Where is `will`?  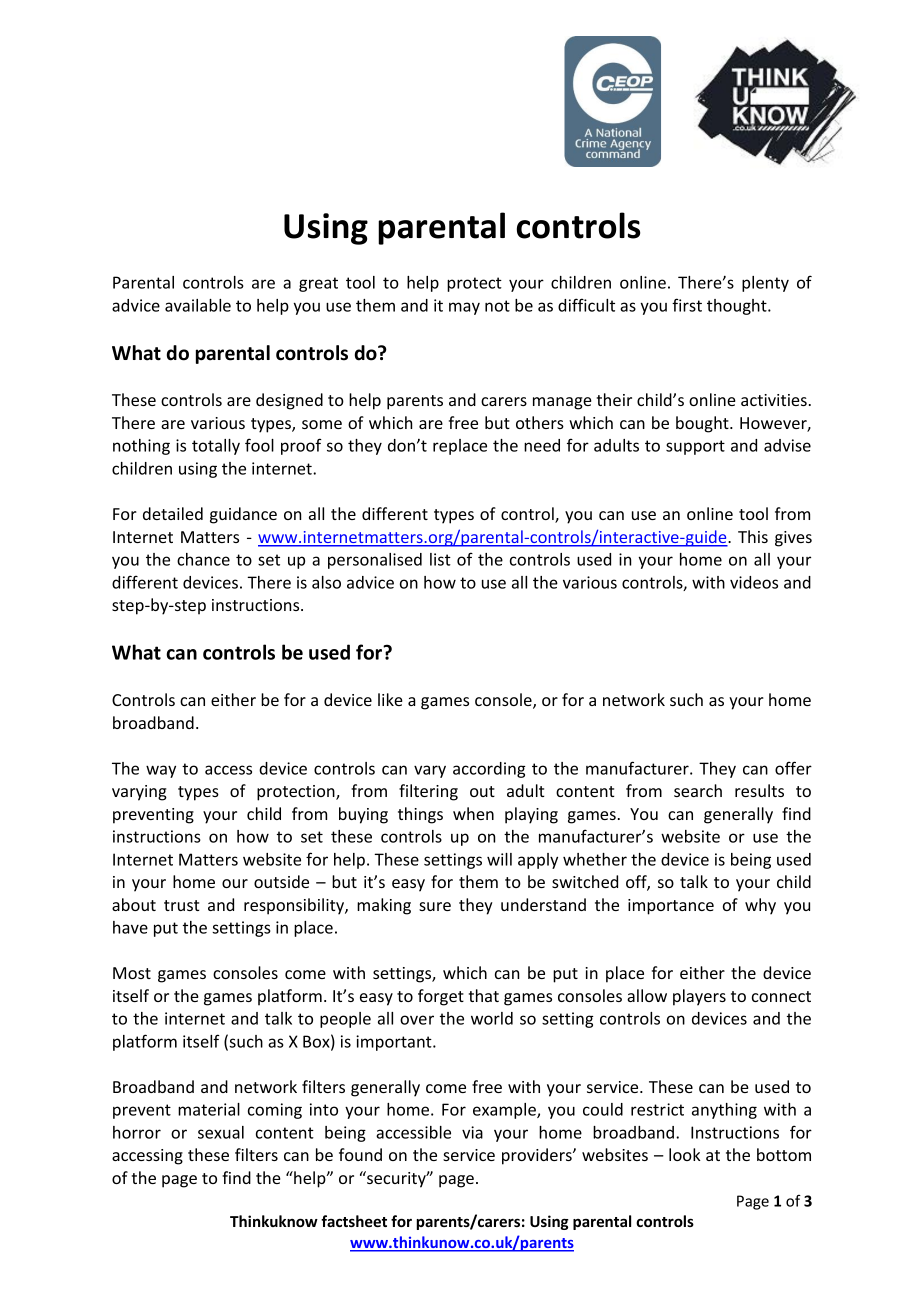
will is located at coordinates (499, 859).
